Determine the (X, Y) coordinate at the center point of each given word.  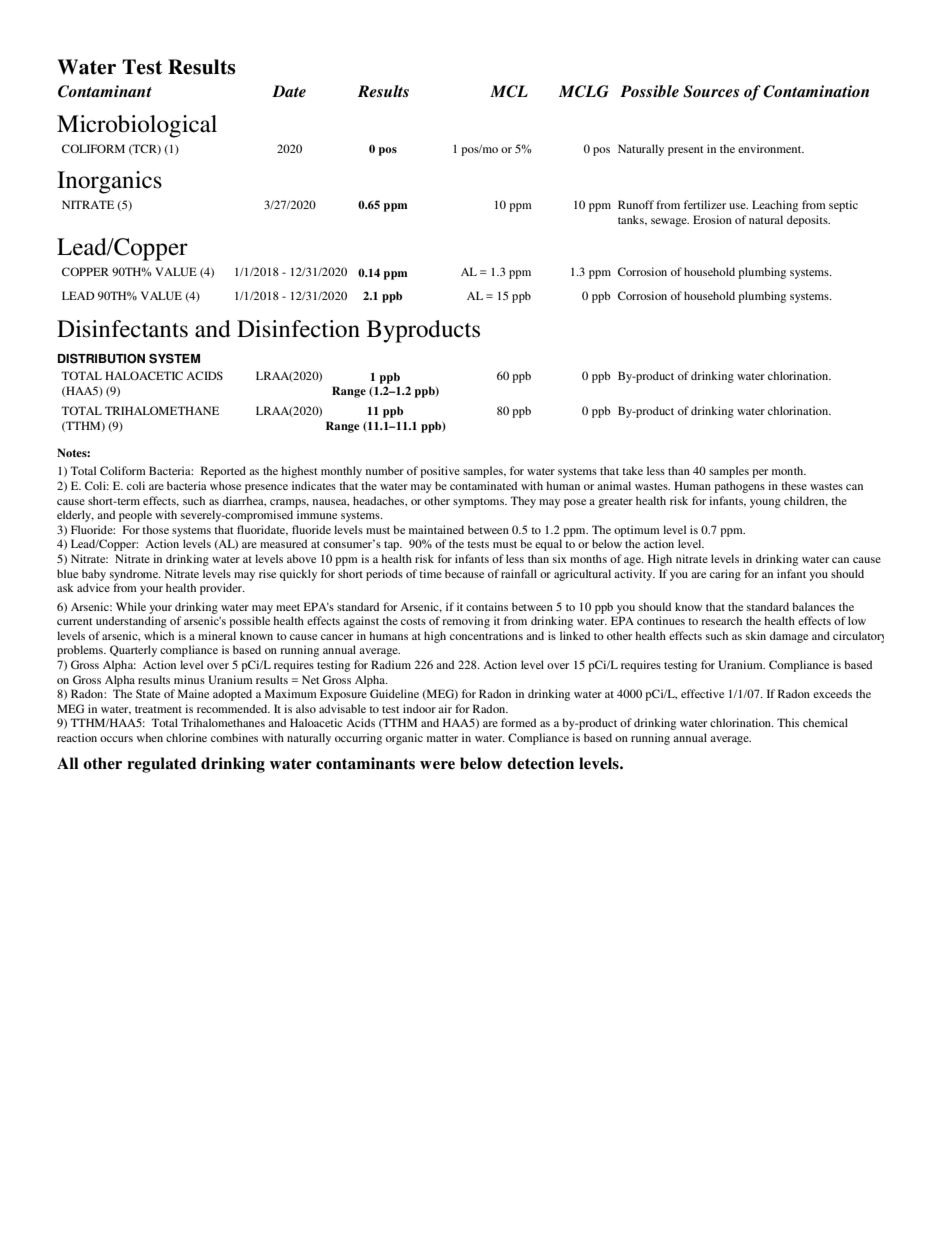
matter (442, 738)
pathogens (739, 487)
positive (440, 472)
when (150, 737)
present (686, 151)
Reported (223, 472)
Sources (711, 91)
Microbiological (137, 126)
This (788, 722)
